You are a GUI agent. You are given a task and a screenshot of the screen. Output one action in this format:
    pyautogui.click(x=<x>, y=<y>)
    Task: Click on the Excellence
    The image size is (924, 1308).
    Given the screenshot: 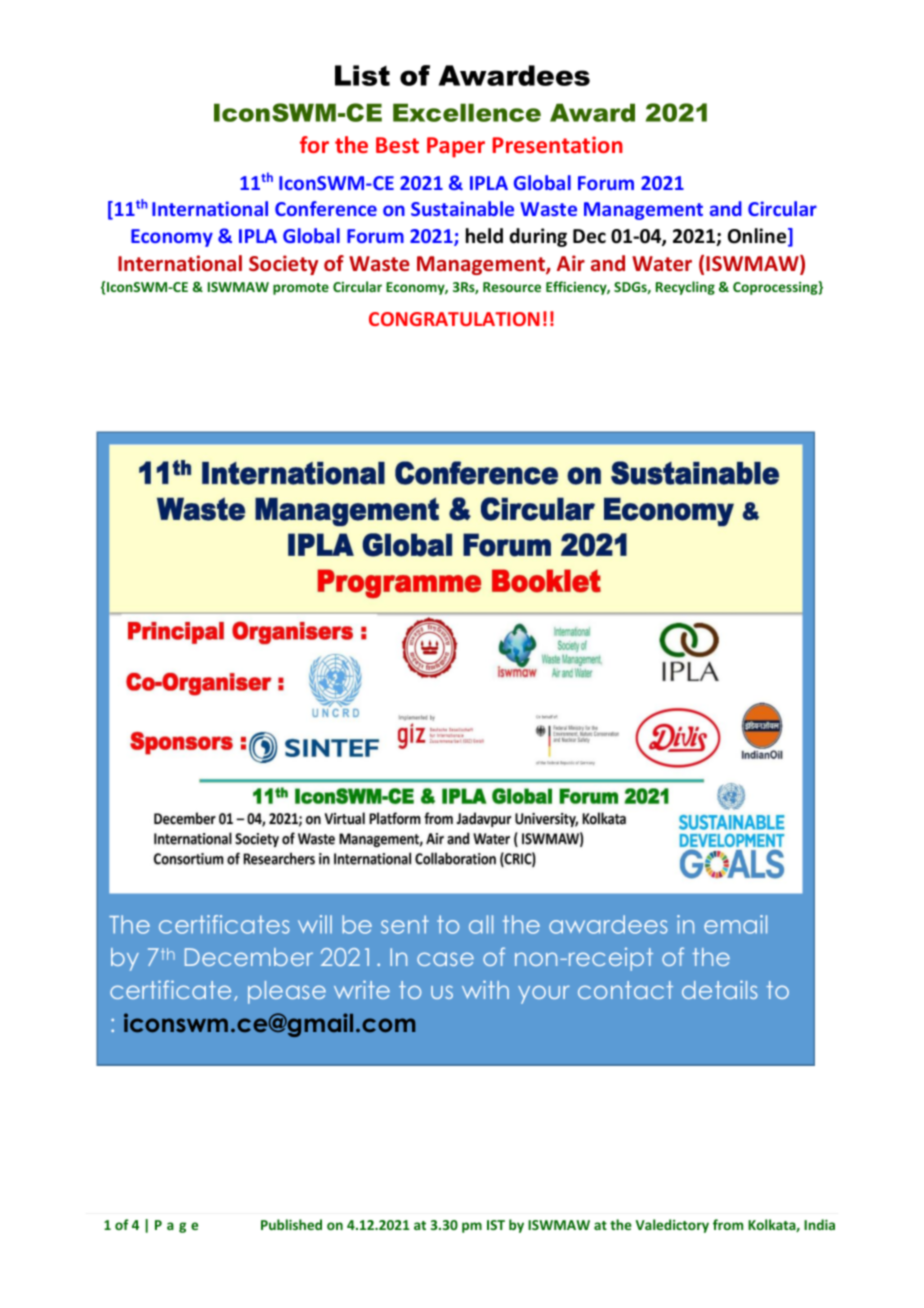 What is the action you would take?
    pyautogui.click(x=467, y=112)
